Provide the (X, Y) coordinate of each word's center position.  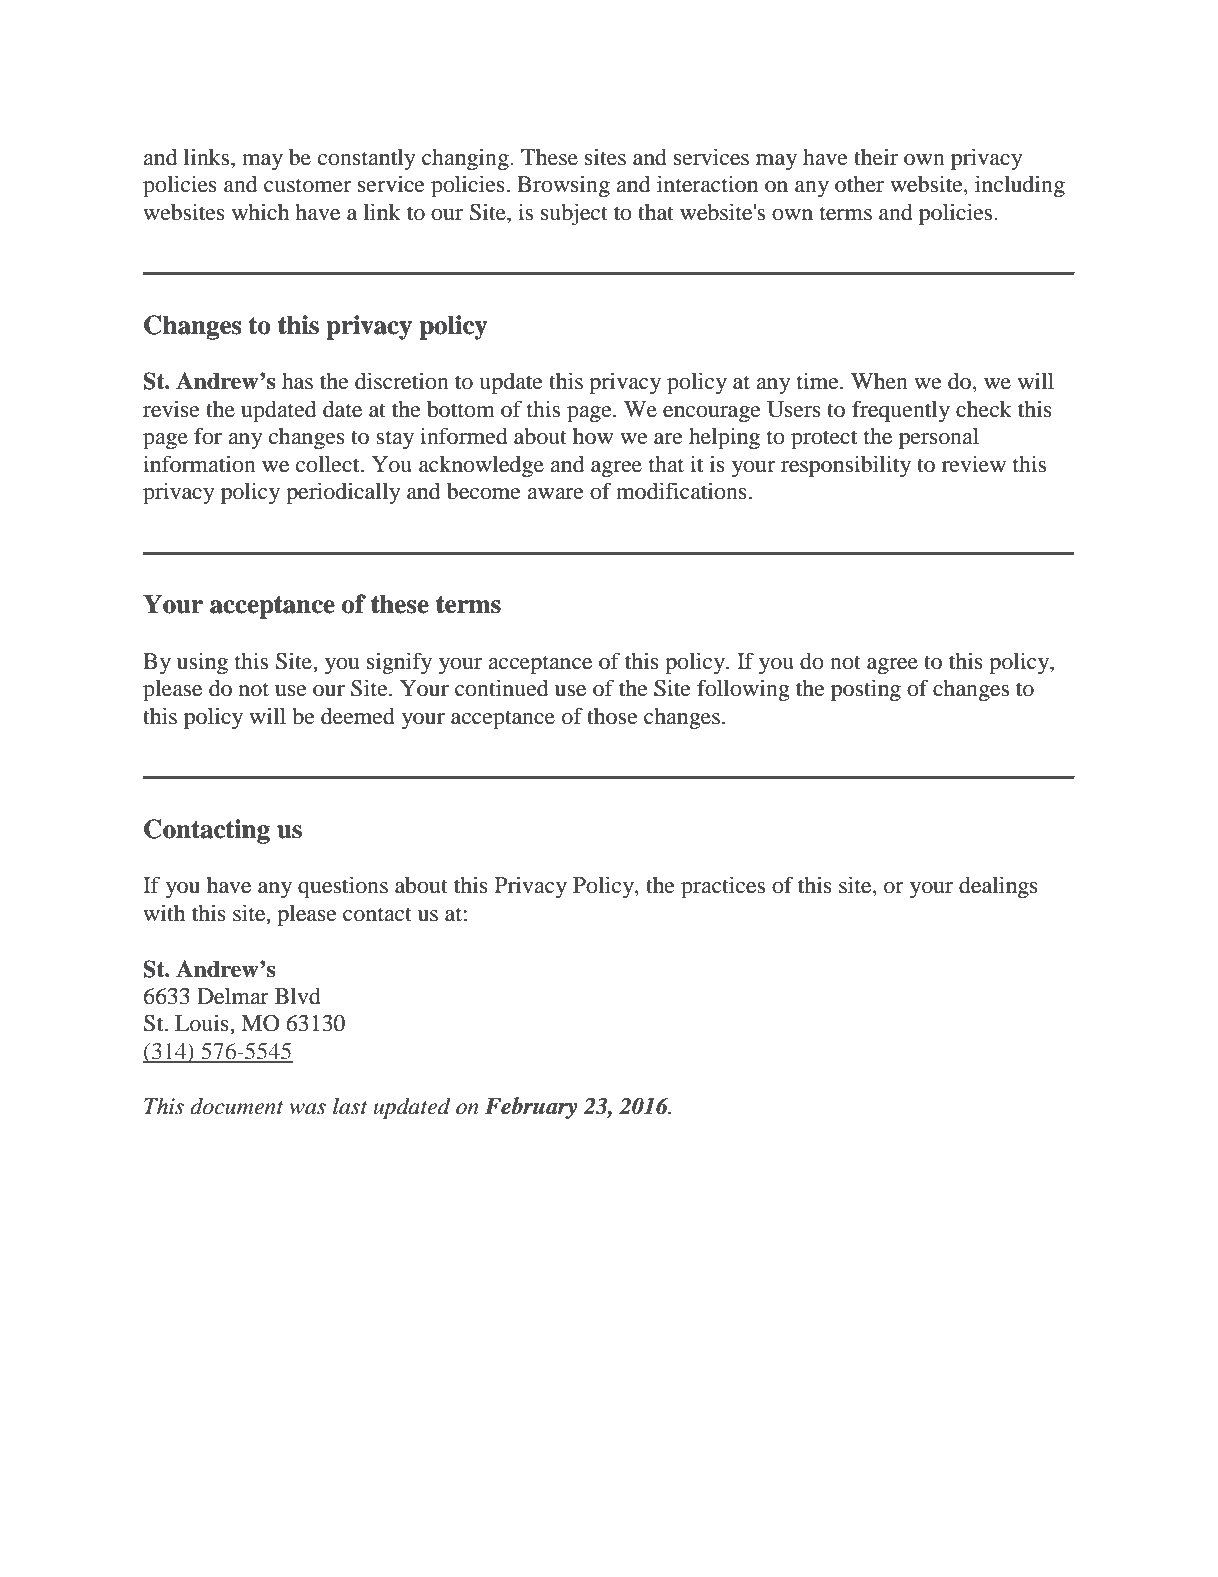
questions (343, 887)
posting (866, 690)
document (237, 1106)
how (593, 436)
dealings (998, 887)
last (350, 1106)
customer (308, 185)
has (297, 381)
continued (501, 688)
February (531, 1108)
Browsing (563, 186)
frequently (901, 411)
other (859, 184)
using (202, 663)
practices (723, 887)
